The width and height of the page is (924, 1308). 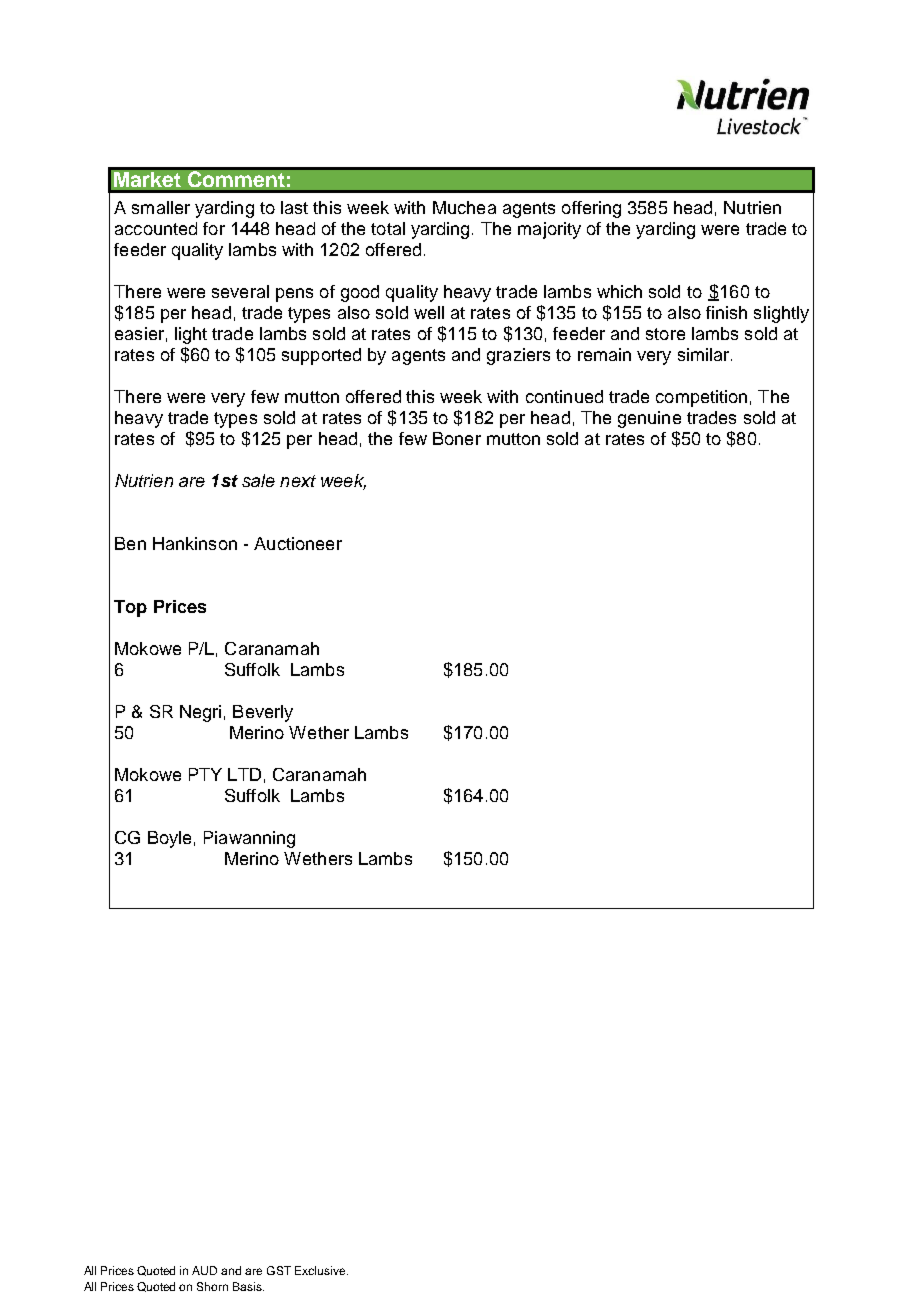 I want to click on Boyle, so click(x=169, y=839).
